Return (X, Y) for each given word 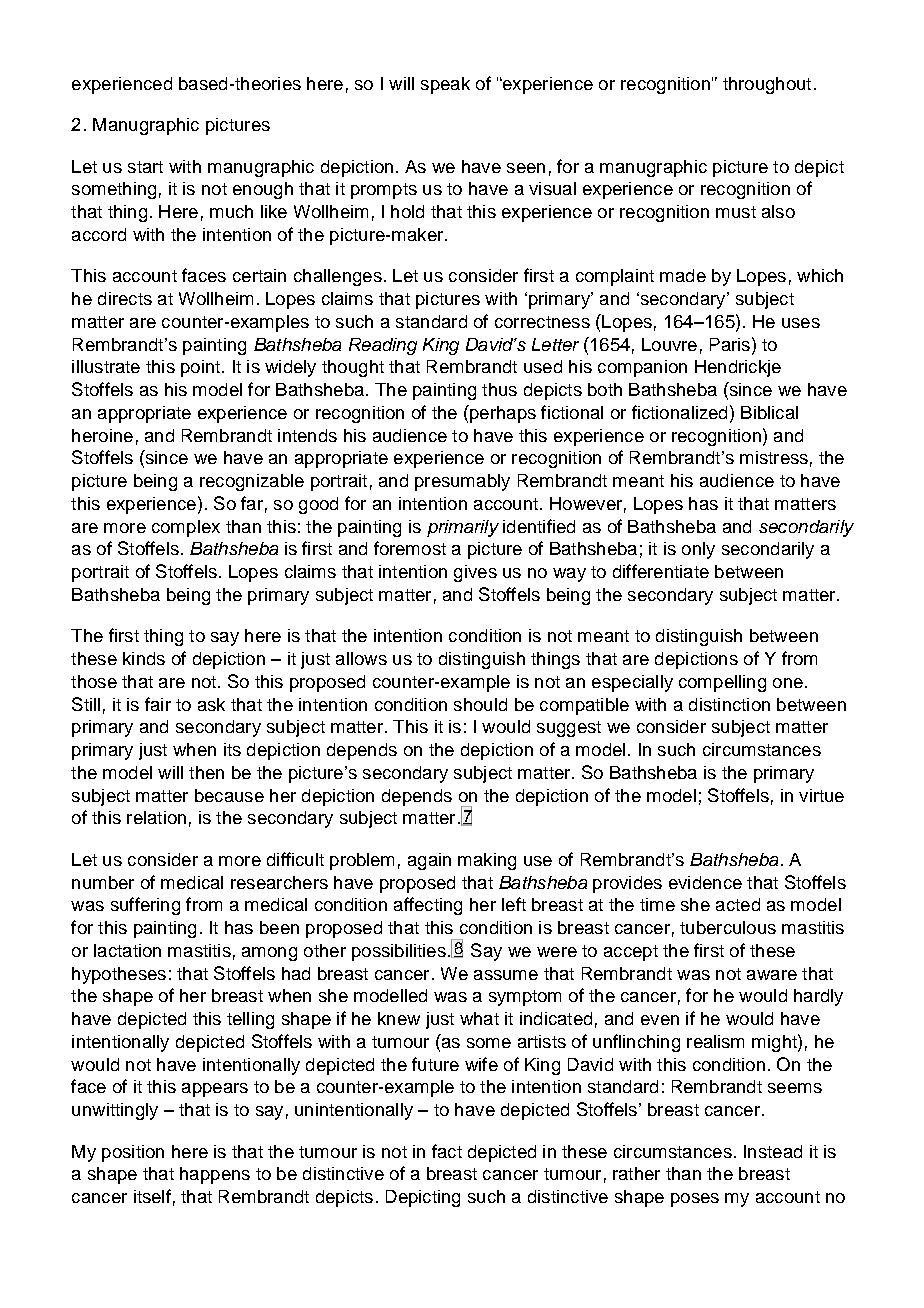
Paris (730, 344)
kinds (144, 658)
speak (445, 85)
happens (215, 1175)
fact (447, 1151)
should (480, 704)
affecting (428, 906)
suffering (145, 906)
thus (499, 389)
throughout (767, 85)
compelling (722, 683)
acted (738, 904)
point (202, 368)
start (145, 167)
